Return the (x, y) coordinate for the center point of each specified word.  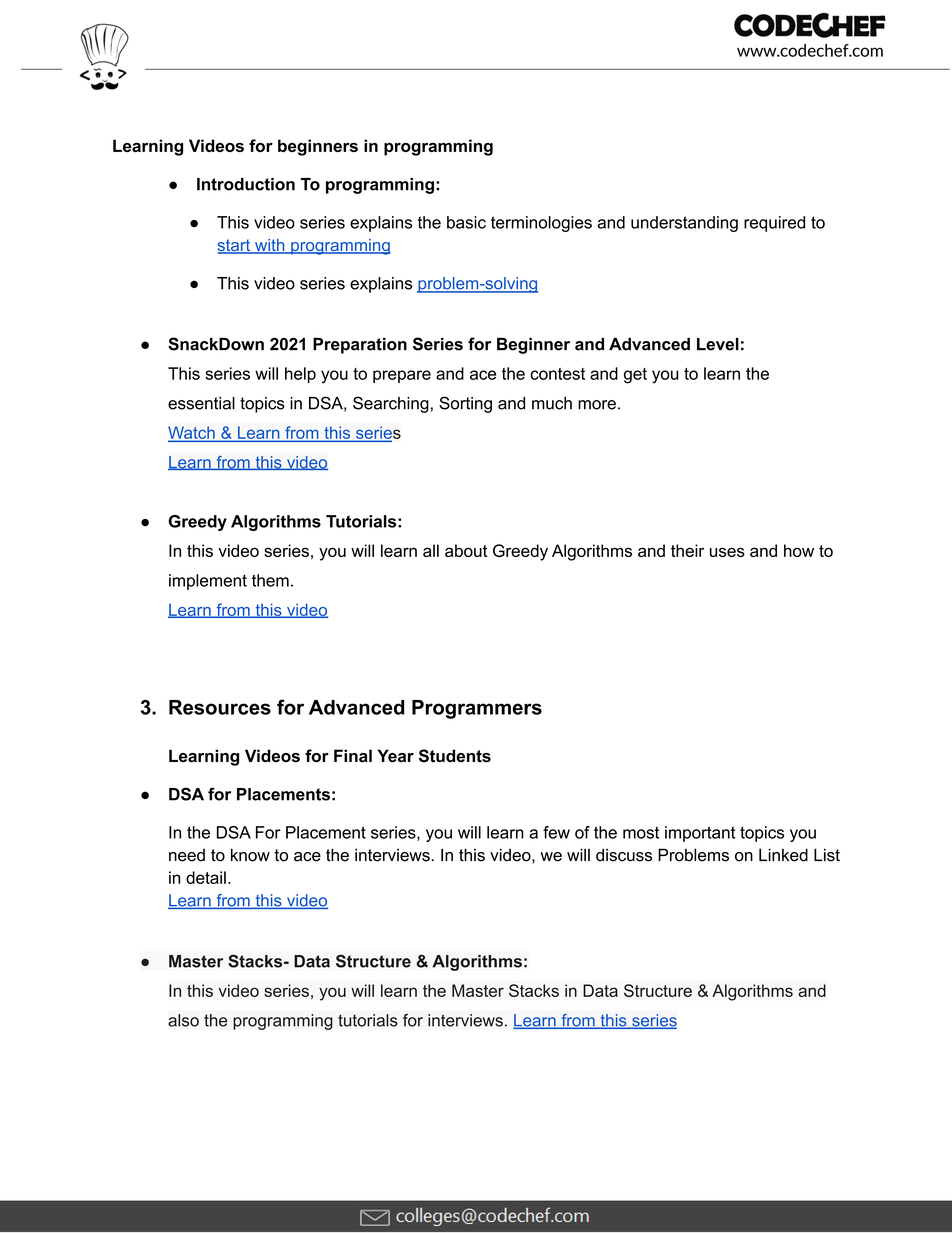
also (183, 1020)
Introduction (246, 184)
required (774, 224)
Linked (783, 855)
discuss (624, 855)
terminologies (541, 224)
